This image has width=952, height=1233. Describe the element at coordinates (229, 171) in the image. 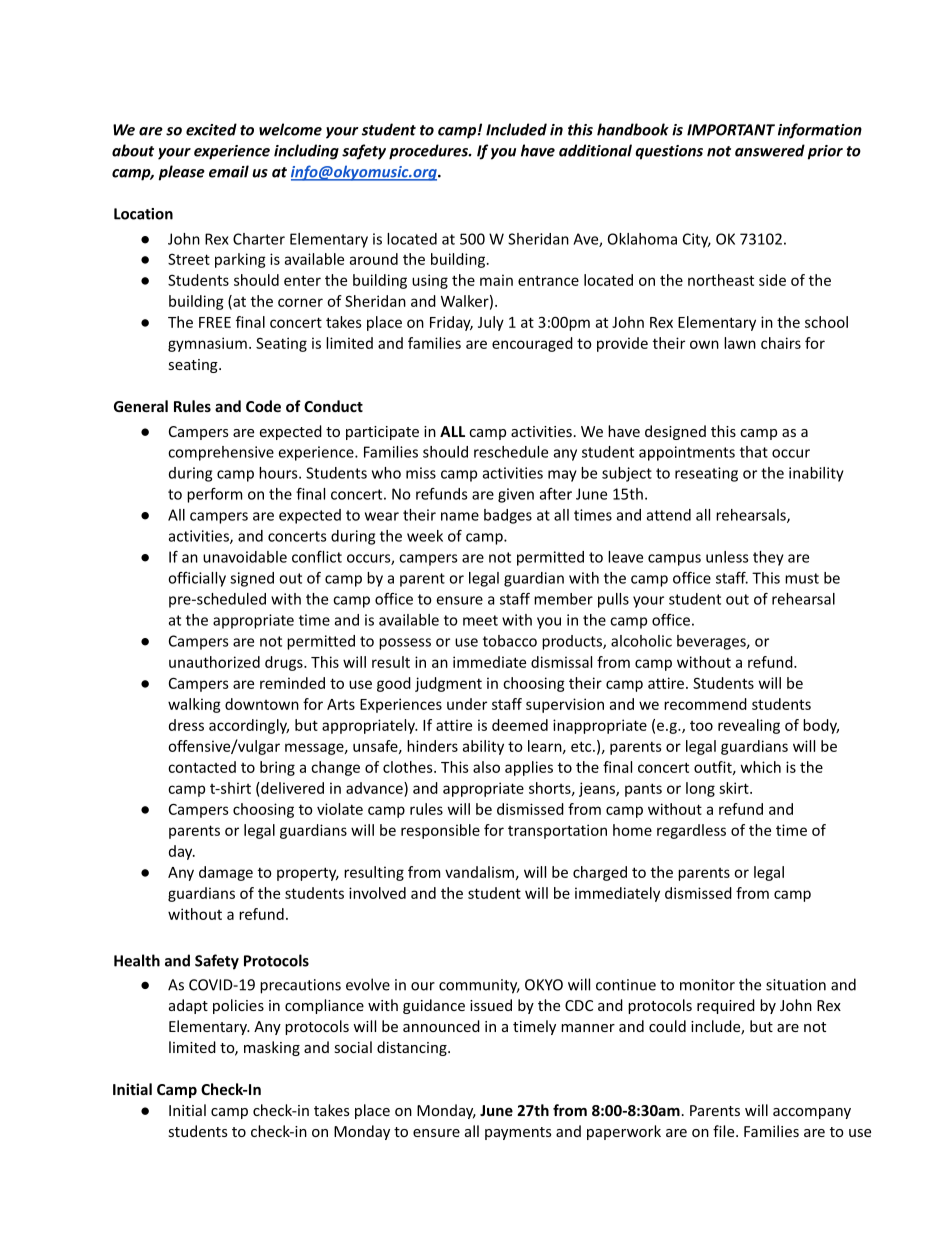

I see `email` at that location.
